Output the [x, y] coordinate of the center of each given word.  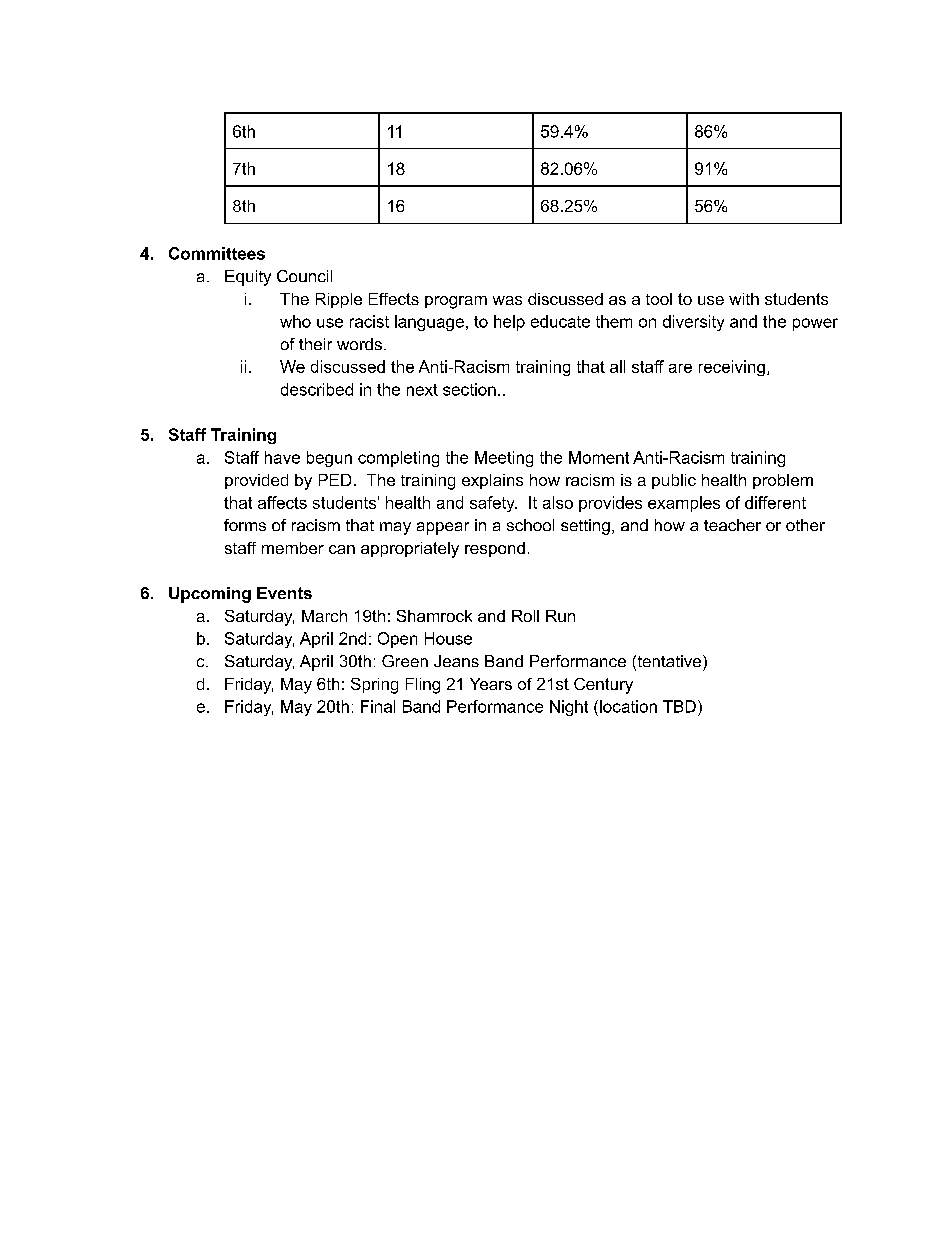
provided [256, 481]
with [744, 299]
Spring [374, 686]
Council [304, 276]
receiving [732, 368]
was [507, 300]
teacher [732, 525]
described [317, 389]
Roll [525, 616]
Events [284, 593]
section [469, 389]
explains [492, 481]
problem [783, 481]
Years [491, 684]
